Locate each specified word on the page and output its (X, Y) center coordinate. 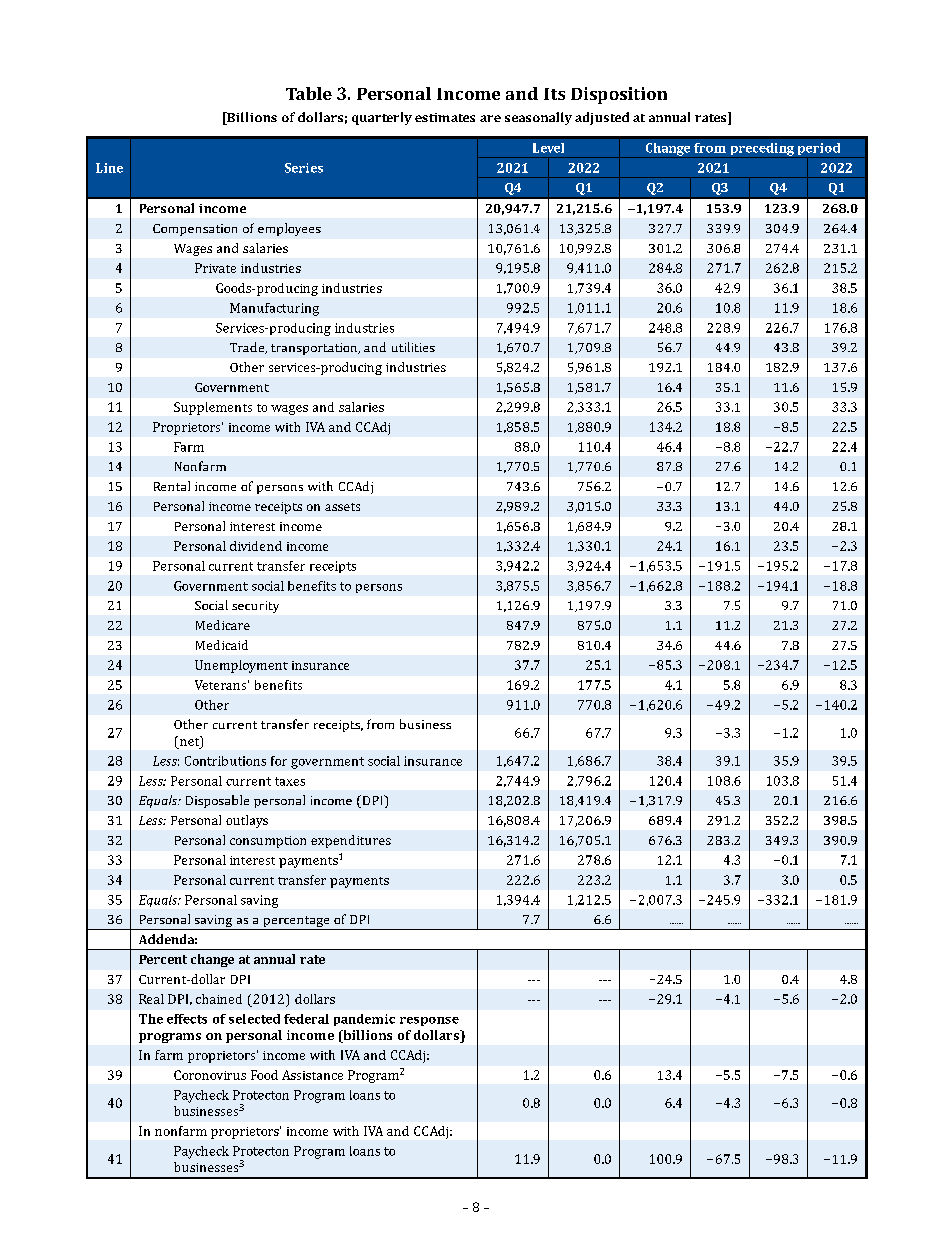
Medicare (223, 625)
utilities (413, 347)
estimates (445, 117)
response (429, 1021)
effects (187, 1019)
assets (342, 507)
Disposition (619, 95)
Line (109, 168)
